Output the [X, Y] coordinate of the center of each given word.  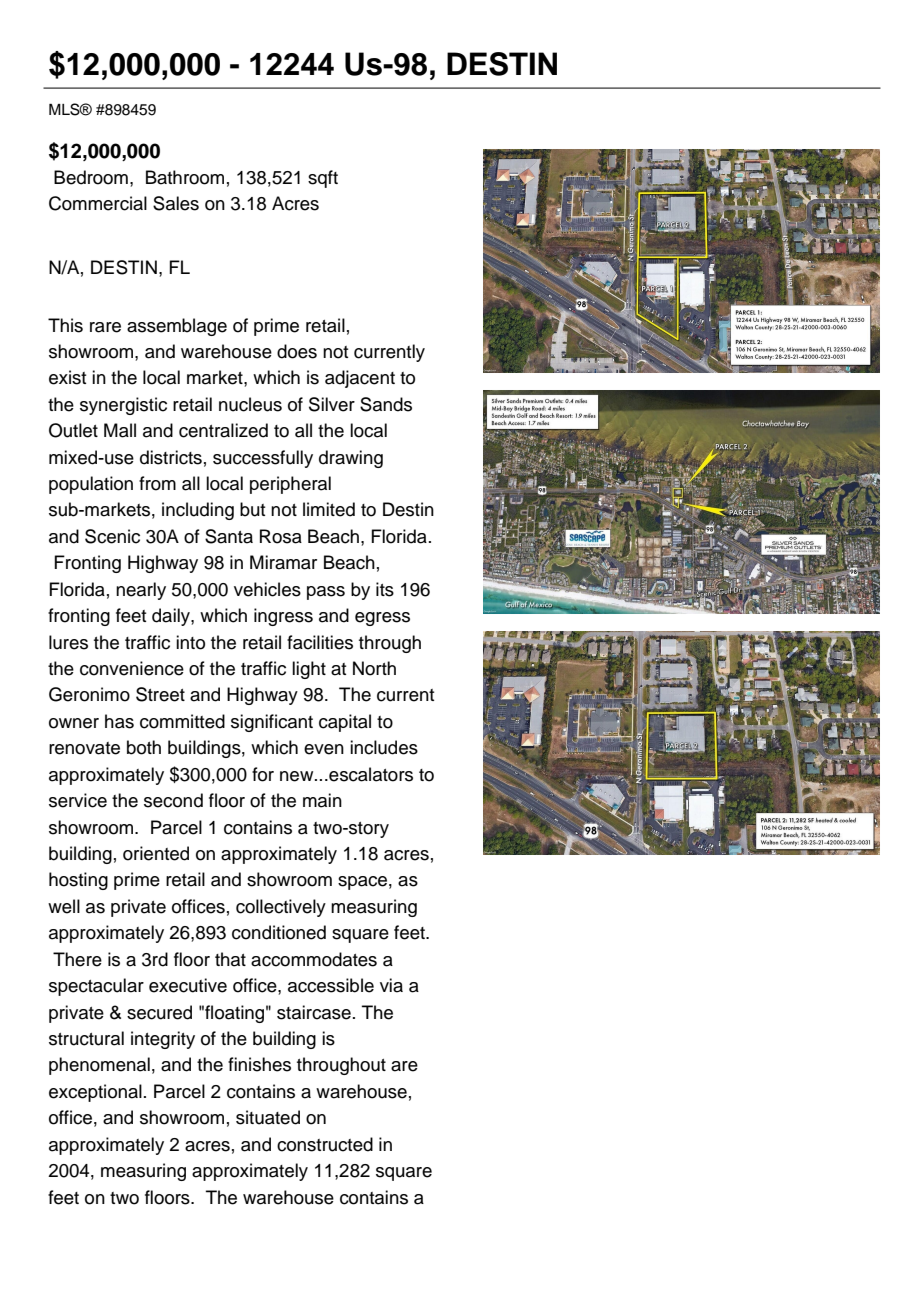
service [78, 800]
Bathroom [185, 177]
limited [329, 509]
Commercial [98, 203]
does [297, 351]
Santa [229, 536]
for [263, 774]
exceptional [95, 1093]
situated [268, 1117]
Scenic [112, 536]
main [322, 800]
